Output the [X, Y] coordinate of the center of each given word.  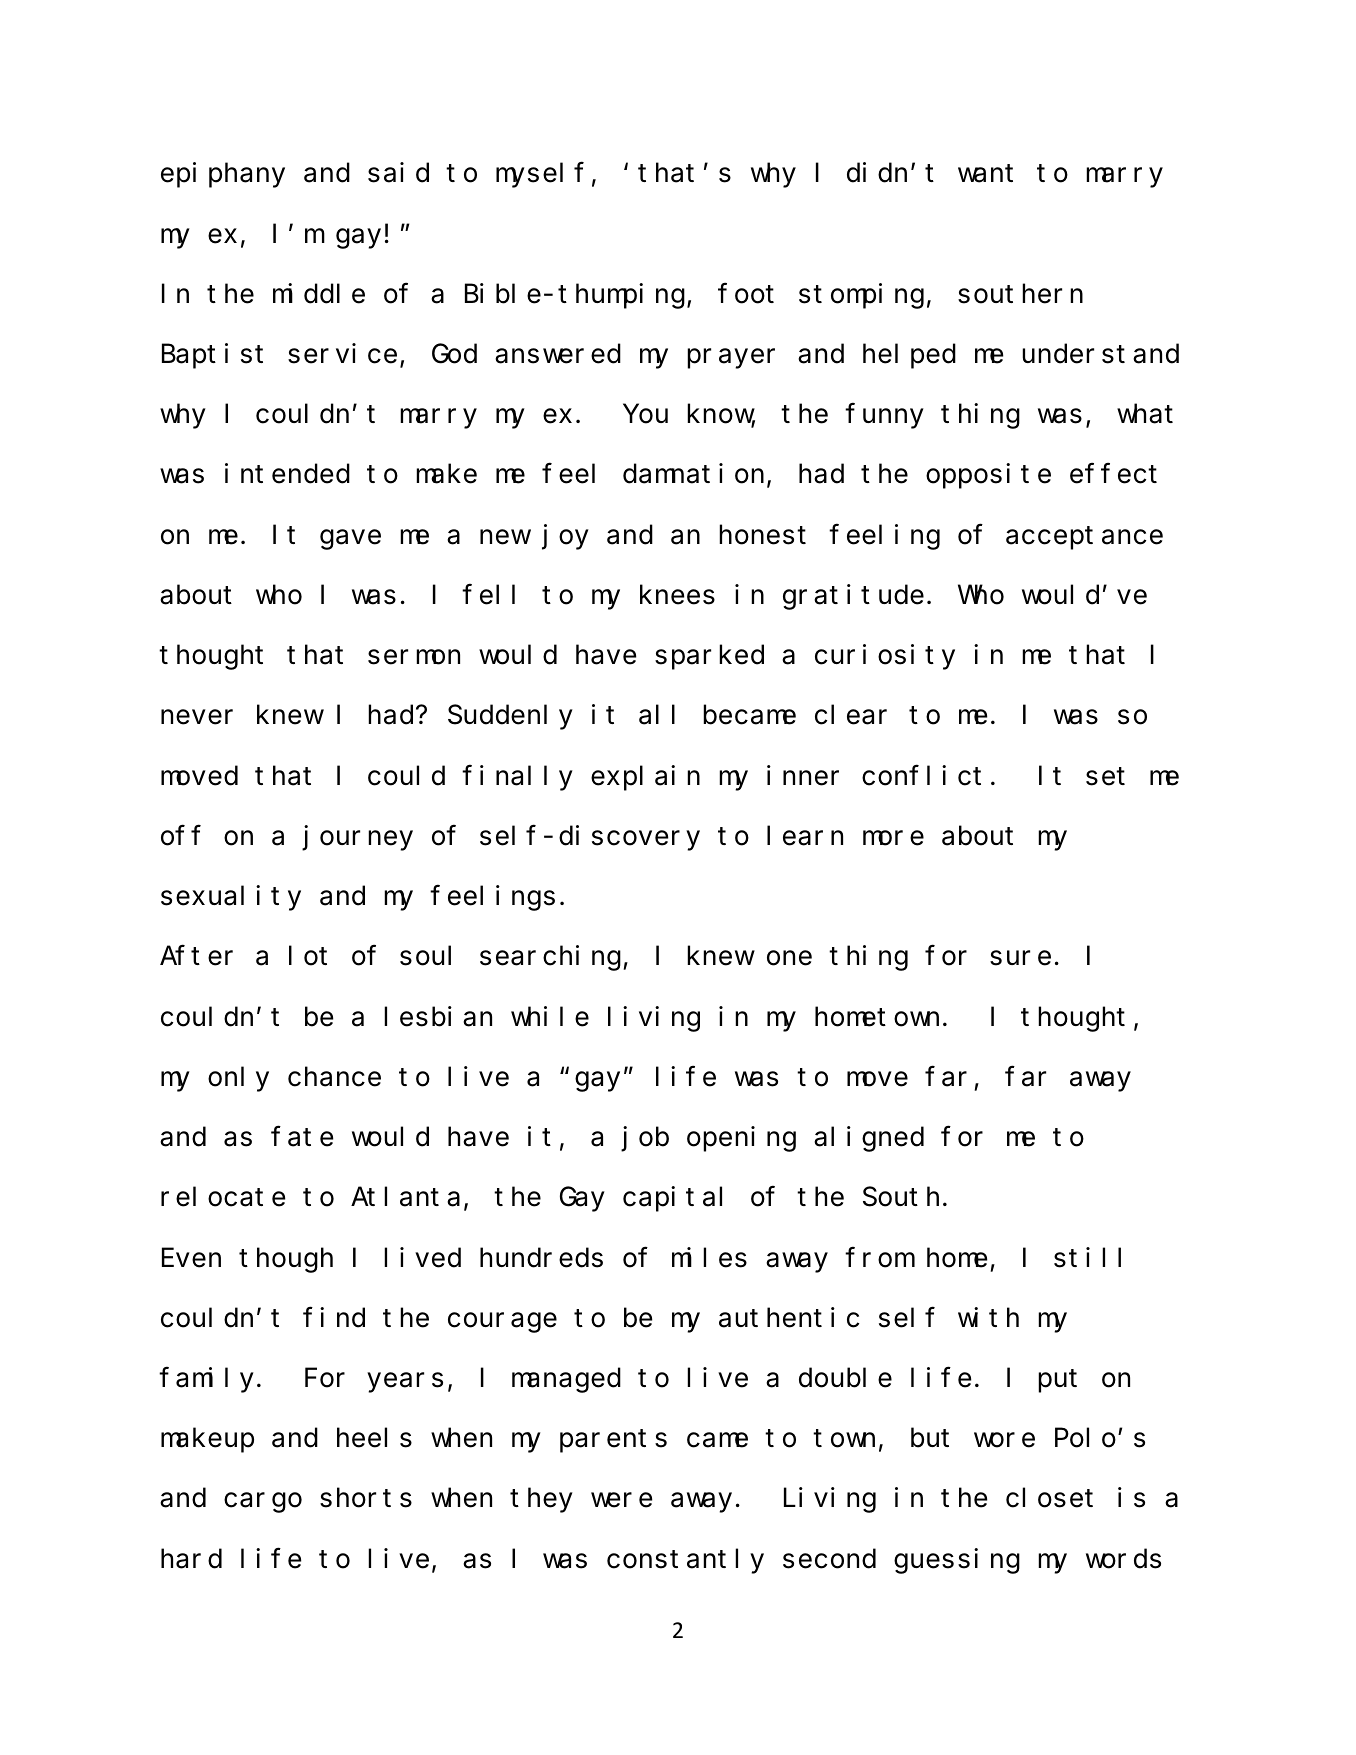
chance [334, 1077]
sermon [414, 657]
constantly [685, 1561]
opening [741, 1139]
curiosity [885, 657]
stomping [861, 296]
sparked [709, 658]
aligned [869, 1139]
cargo [263, 1503]
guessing [957, 1561]
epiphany [223, 175]
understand [1100, 354]
